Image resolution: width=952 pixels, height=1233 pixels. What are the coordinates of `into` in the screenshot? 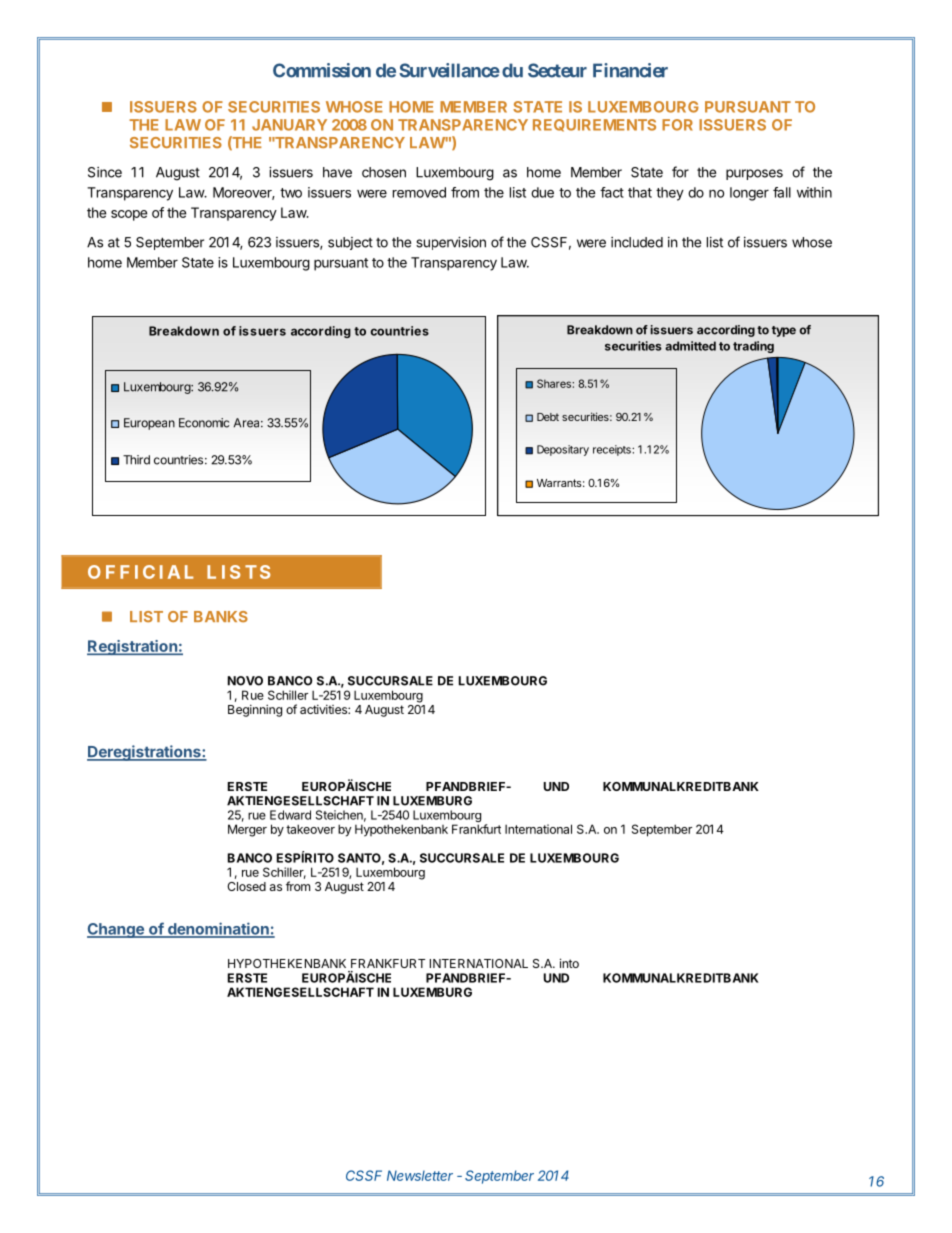 It's located at (569, 963).
